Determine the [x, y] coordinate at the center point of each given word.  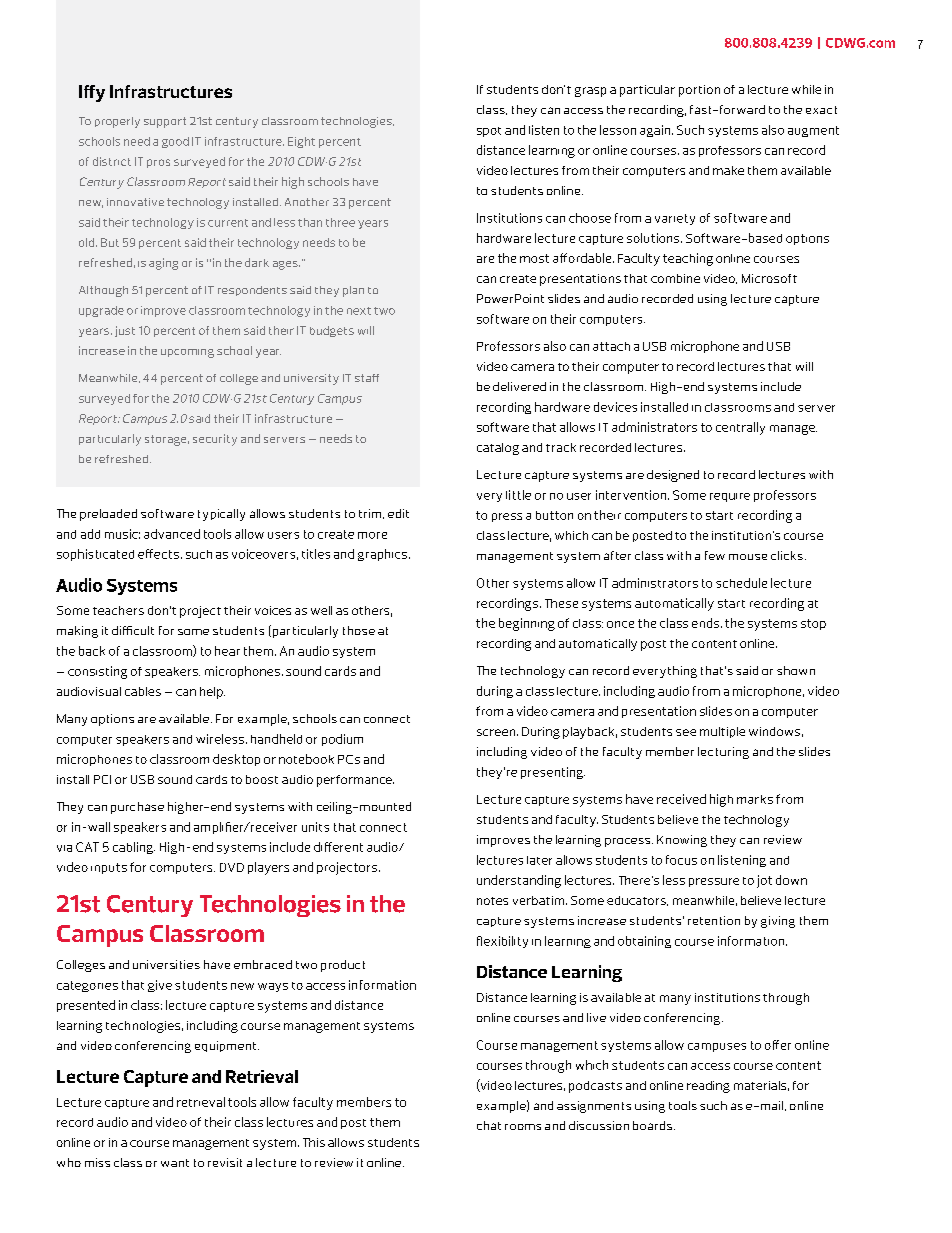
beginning [527, 624]
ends [705, 623]
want [175, 1163]
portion [699, 91]
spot [489, 132]
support [165, 122]
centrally [740, 428]
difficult [133, 630]
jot [764, 881]
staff [367, 378]
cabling [134, 848]
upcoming [187, 353]
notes [492, 901]
